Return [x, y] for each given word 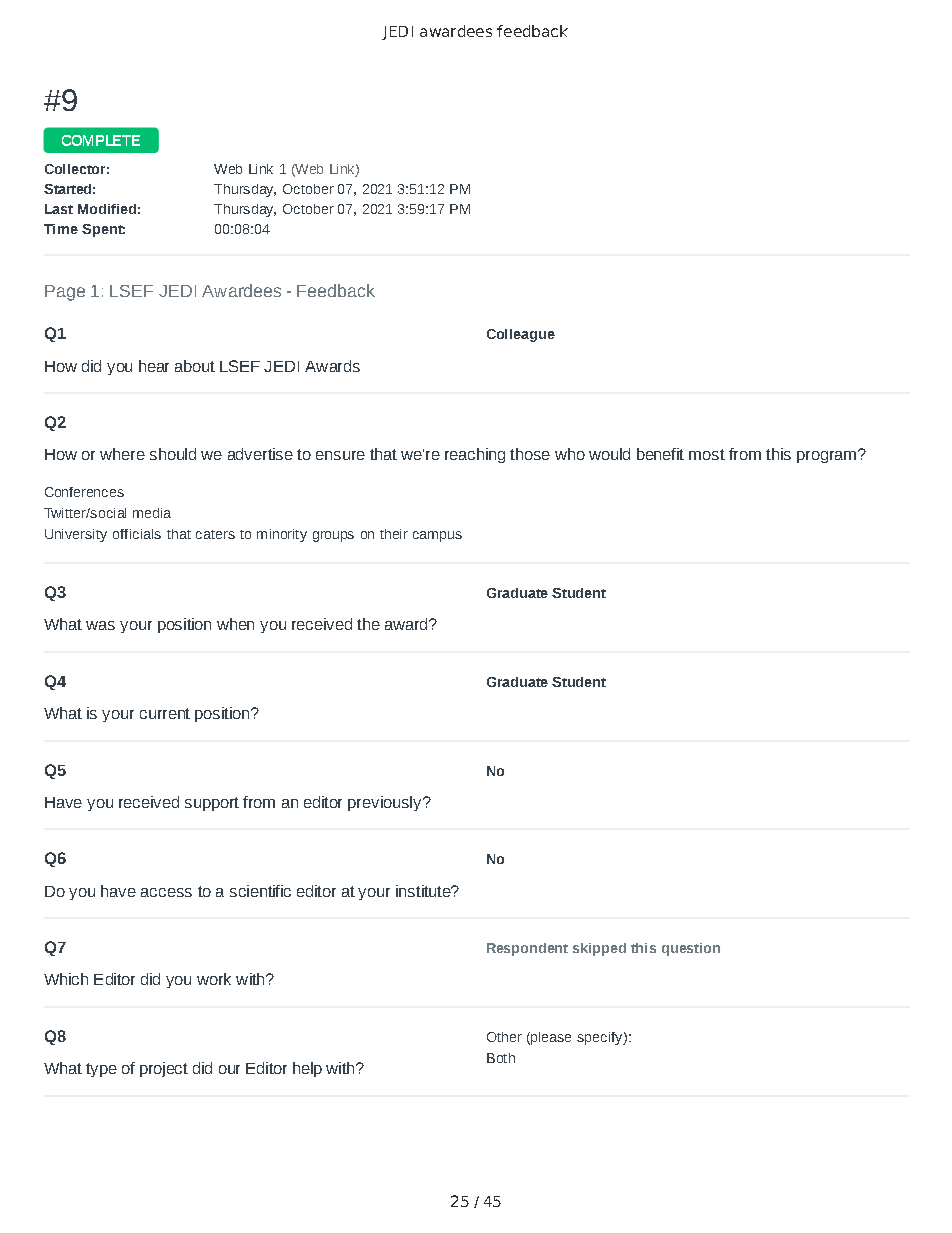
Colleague [521, 335]
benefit [660, 454]
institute [424, 891]
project [164, 1069]
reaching [475, 455]
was [100, 625]
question [691, 949]
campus [437, 536]
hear [154, 366]
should [173, 454]
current [165, 713]
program [826, 457]
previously [386, 803]
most [707, 454]
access [166, 892]
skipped [599, 949]
